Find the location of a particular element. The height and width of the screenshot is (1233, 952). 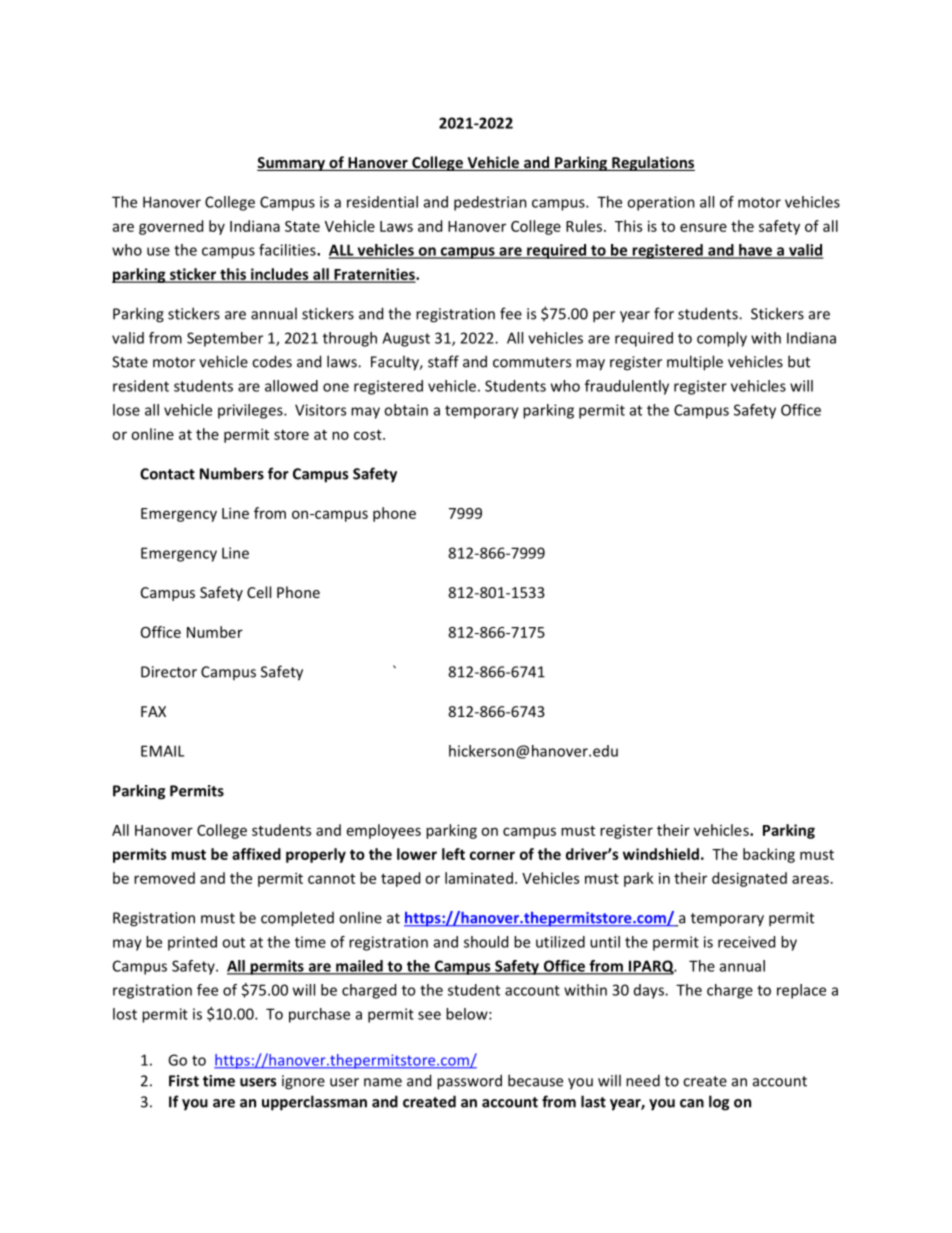

obtain is located at coordinates (406, 410).
